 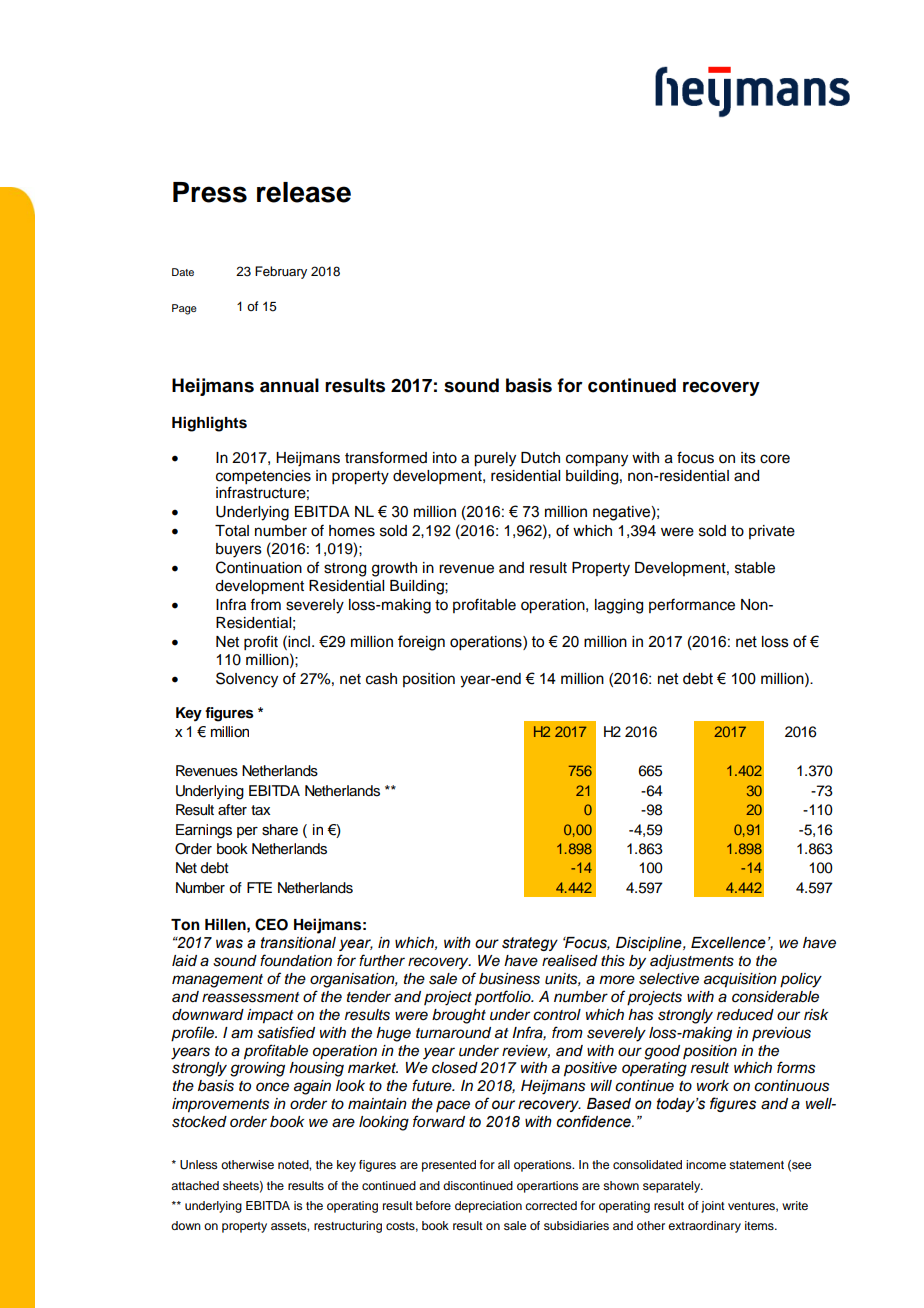 I want to click on core, so click(x=775, y=459).
